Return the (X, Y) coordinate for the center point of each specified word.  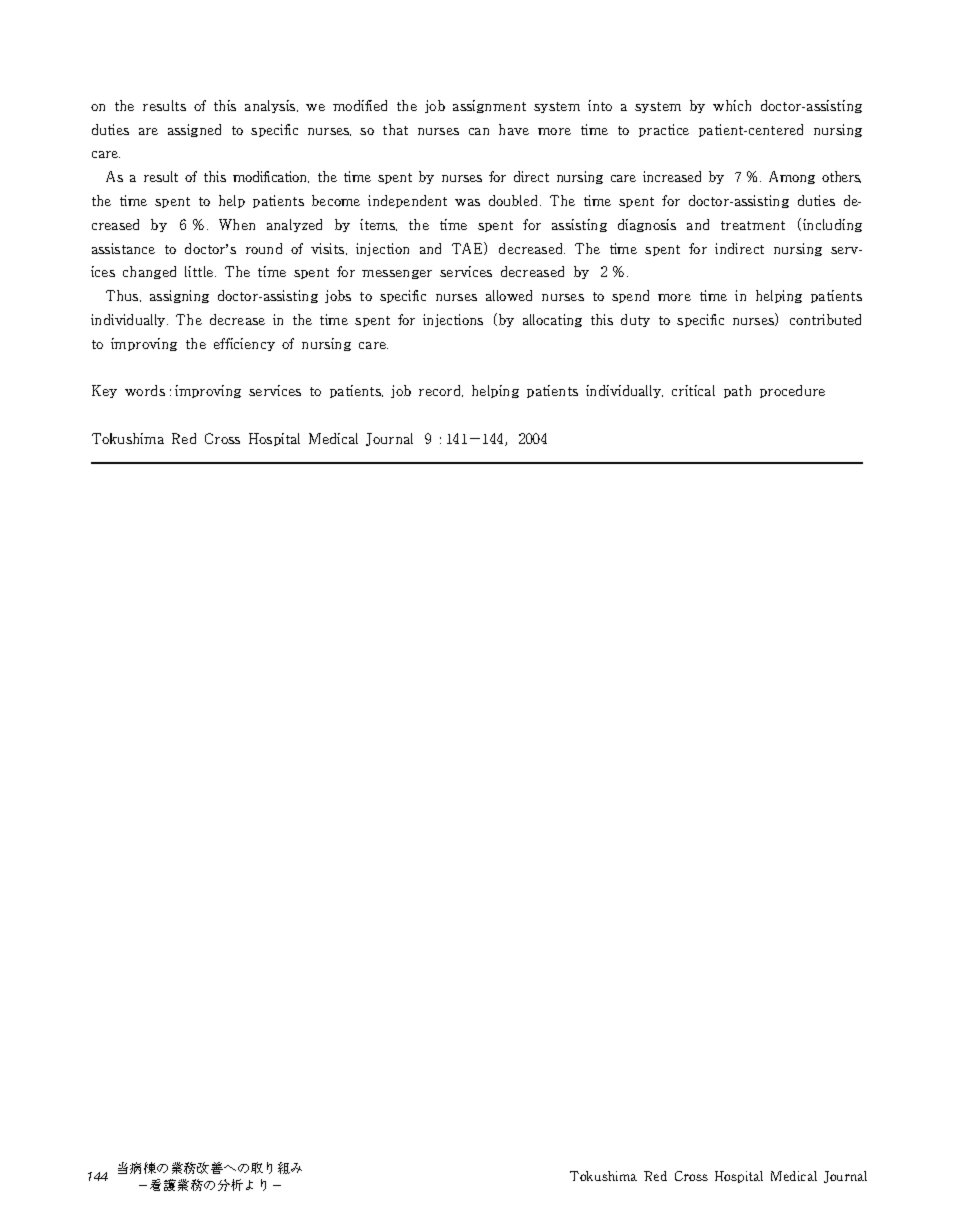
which (732, 105)
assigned (194, 130)
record (441, 391)
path (737, 391)
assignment (489, 106)
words (145, 390)
